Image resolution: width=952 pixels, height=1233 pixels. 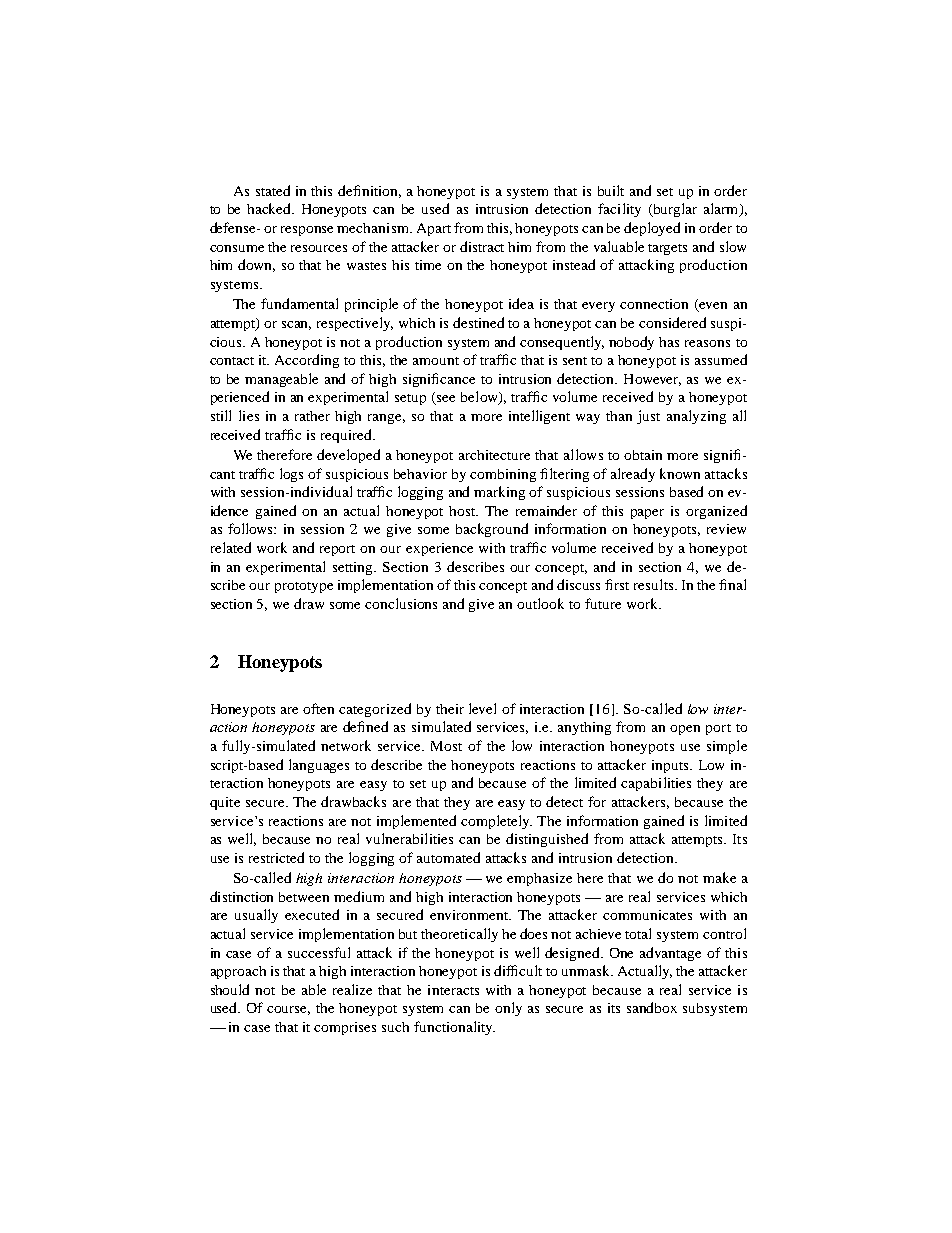 What do you see at coordinates (674, 210) in the screenshot?
I see `burglar` at bounding box center [674, 210].
